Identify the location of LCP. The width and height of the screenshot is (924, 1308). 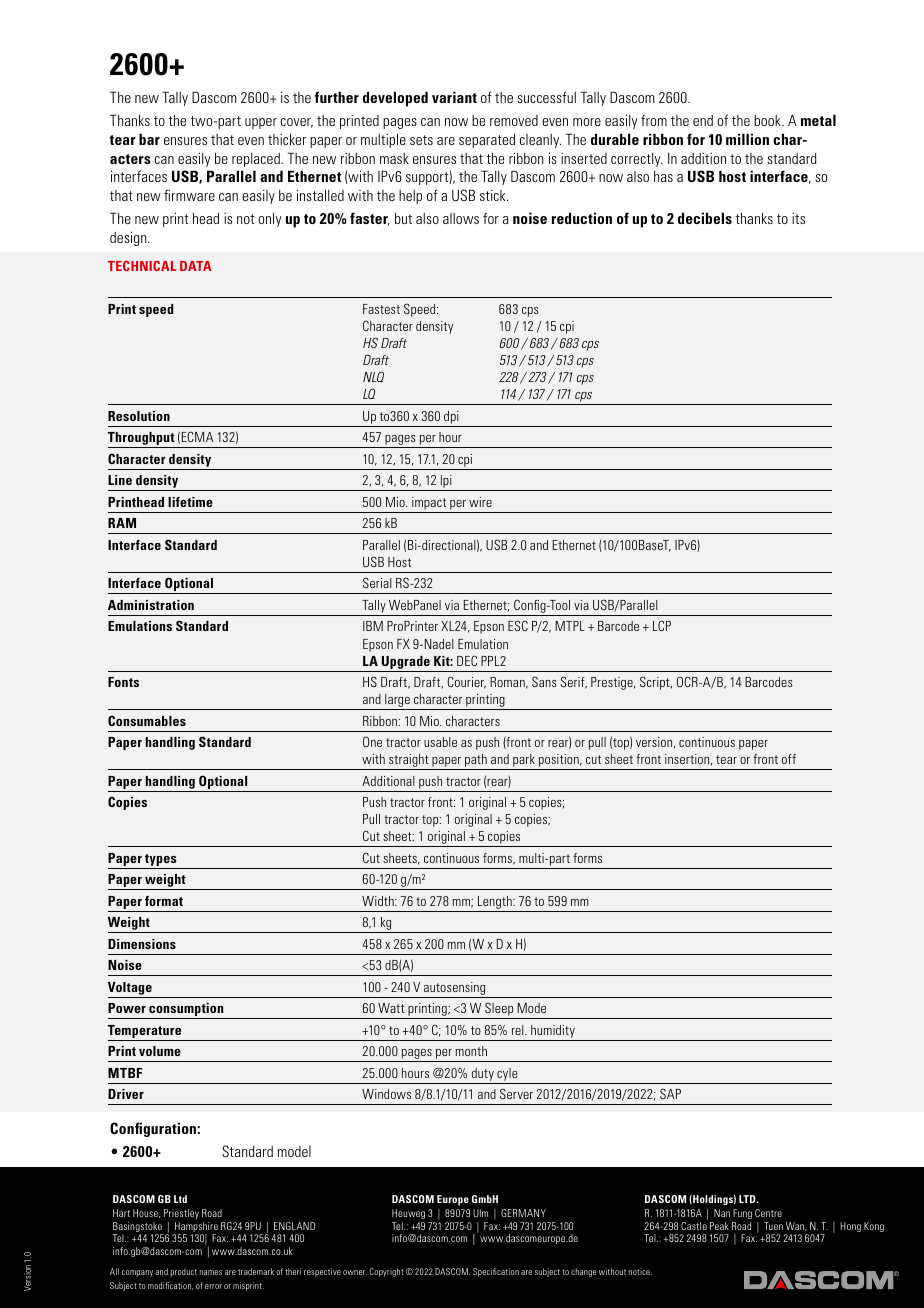
(662, 625).
